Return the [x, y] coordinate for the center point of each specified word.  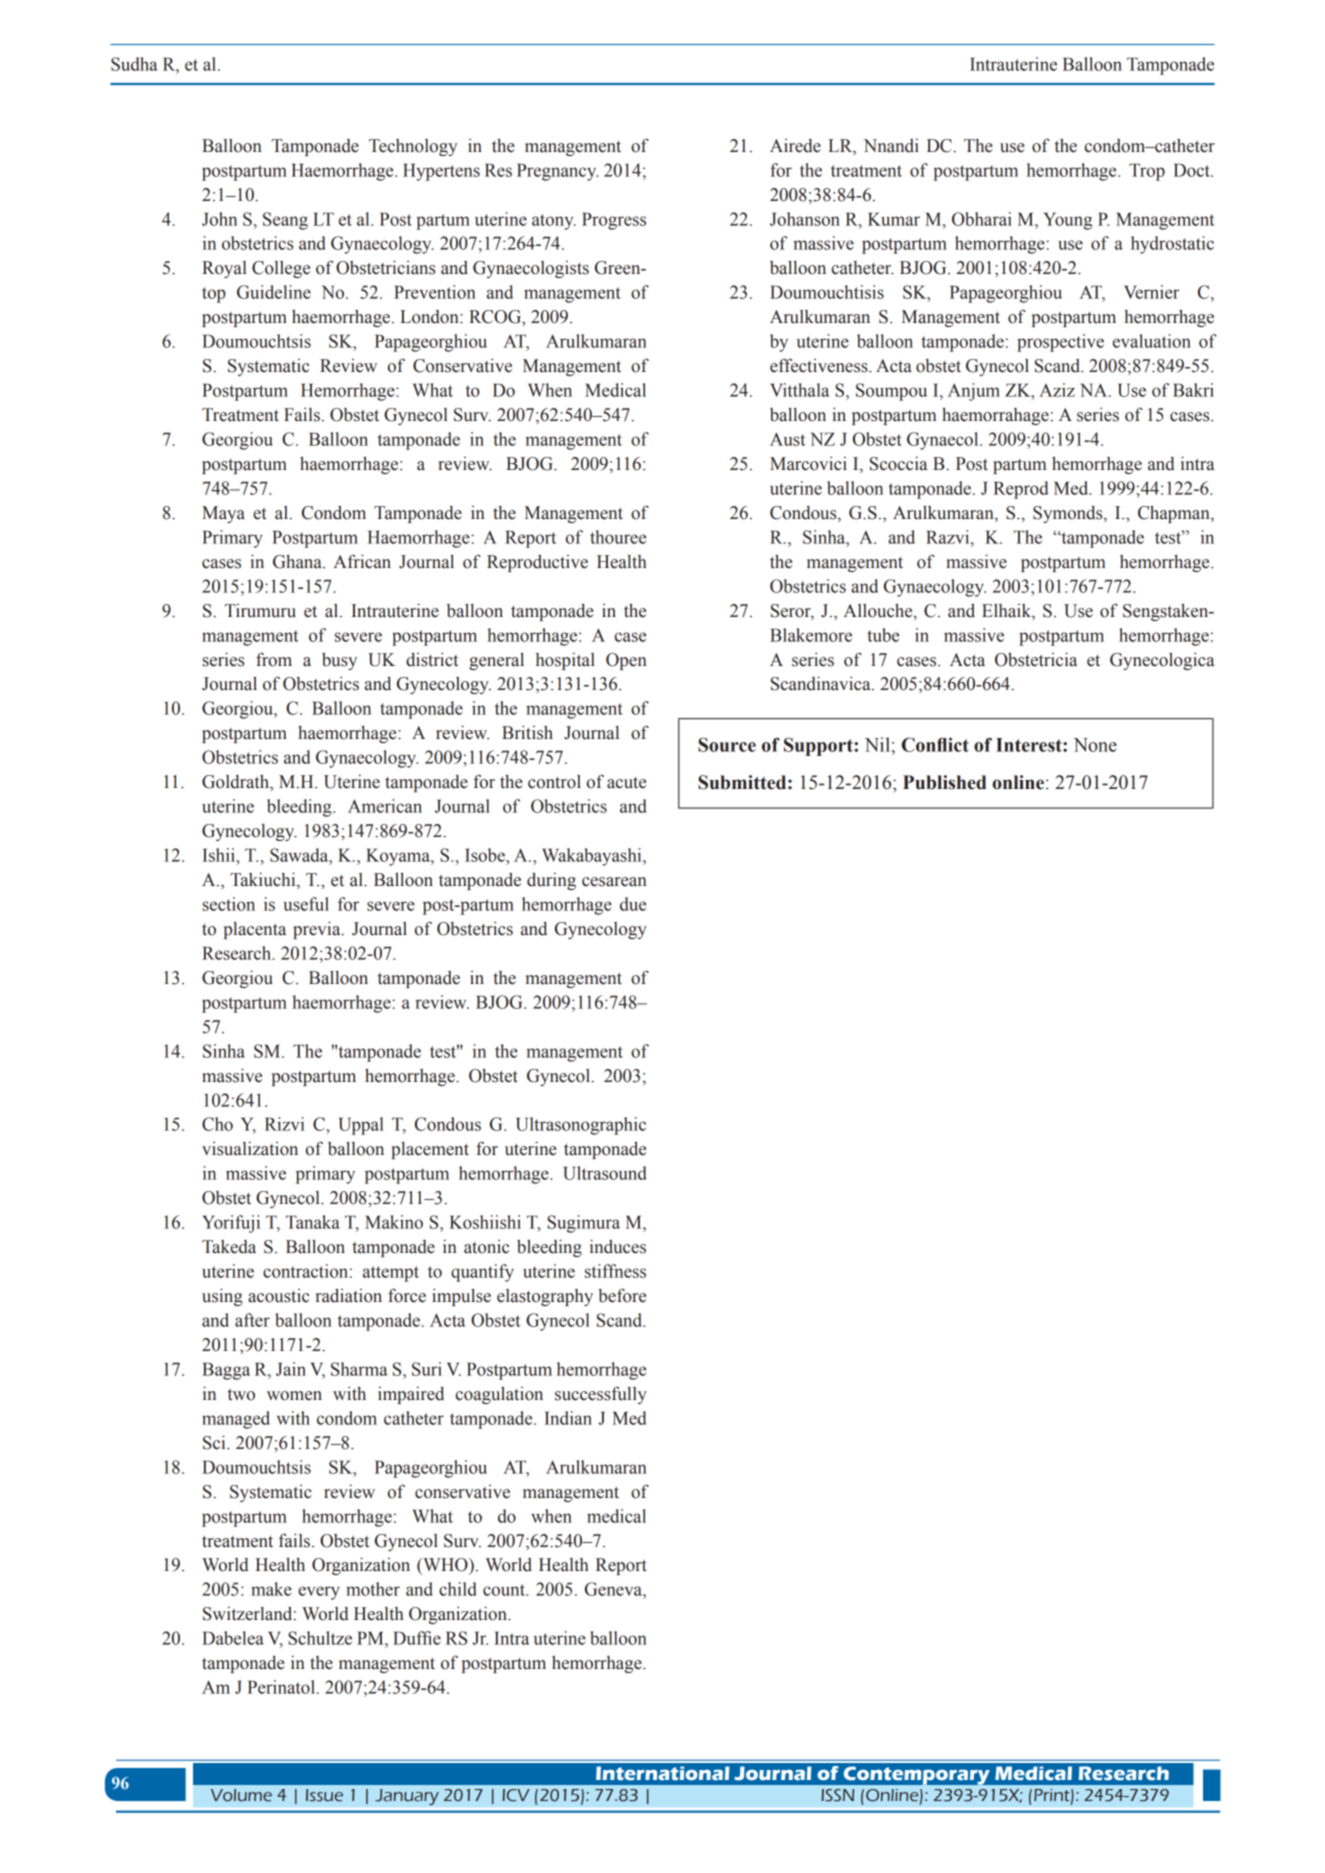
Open [626, 661]
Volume [241, 1795]
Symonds [1069, 514]
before [622, 1295]
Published [945, 782]
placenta [255, 930]
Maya [223, 514]
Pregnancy [557, 172]
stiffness [615, 1271]
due [633, 904]
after [252, 1320]
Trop [1147, 172]
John [219, 219]
